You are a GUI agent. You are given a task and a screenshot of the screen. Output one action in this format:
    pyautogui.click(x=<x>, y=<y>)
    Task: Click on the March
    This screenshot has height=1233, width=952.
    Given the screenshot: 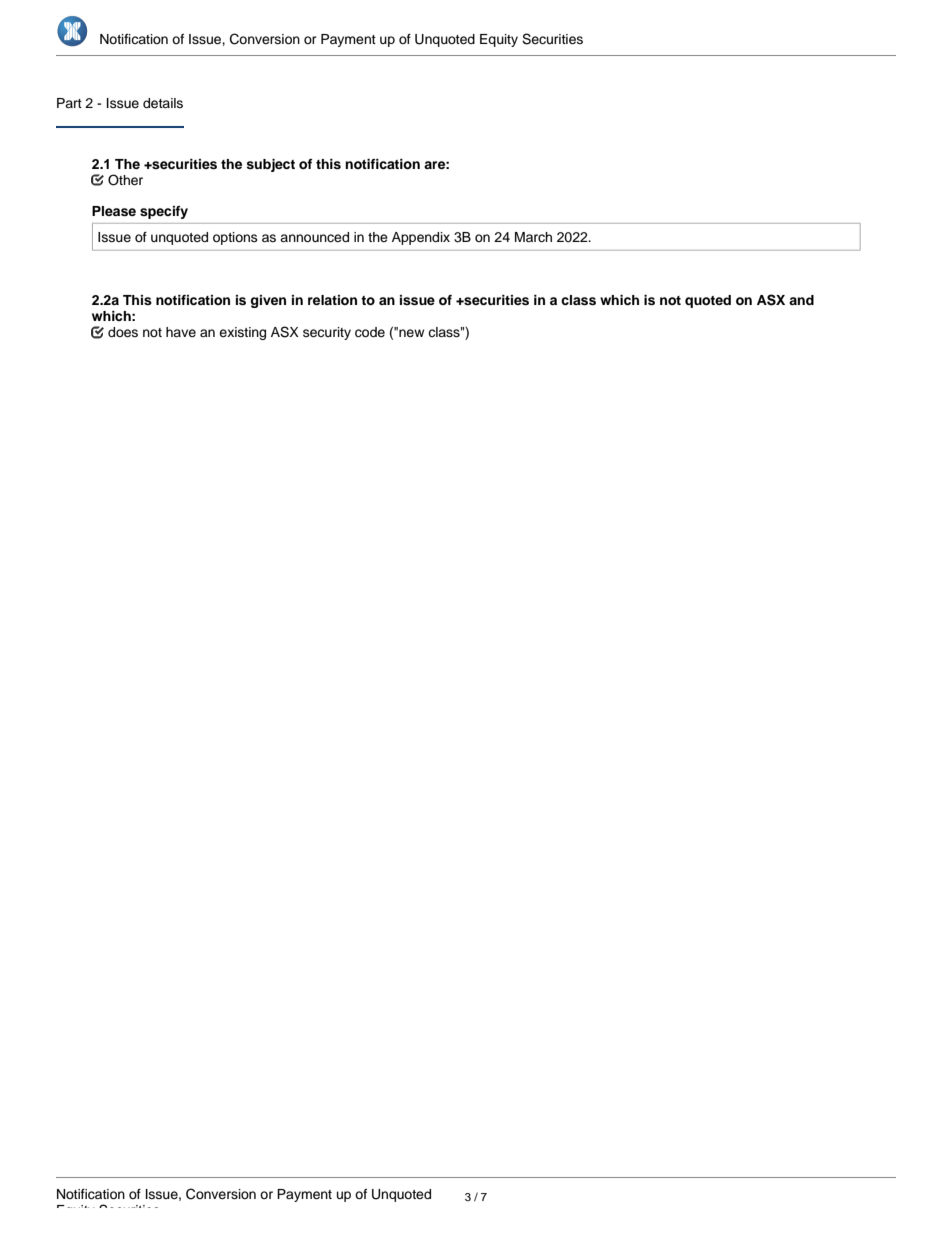 What is the action you would take?
    pyautogui.click(x=533, y=237)
